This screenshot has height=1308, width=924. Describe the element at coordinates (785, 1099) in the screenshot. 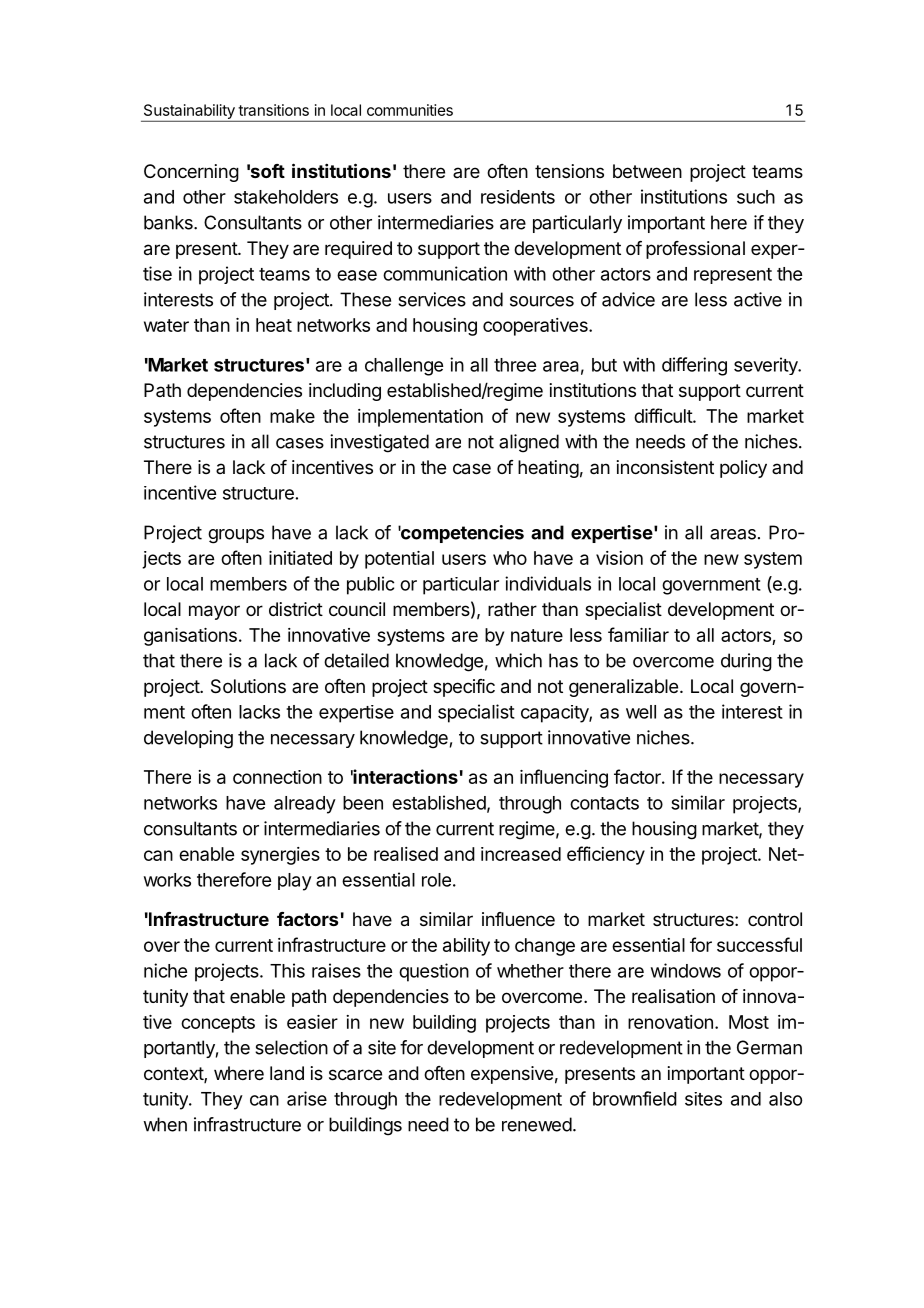

I see `also` at that location.
